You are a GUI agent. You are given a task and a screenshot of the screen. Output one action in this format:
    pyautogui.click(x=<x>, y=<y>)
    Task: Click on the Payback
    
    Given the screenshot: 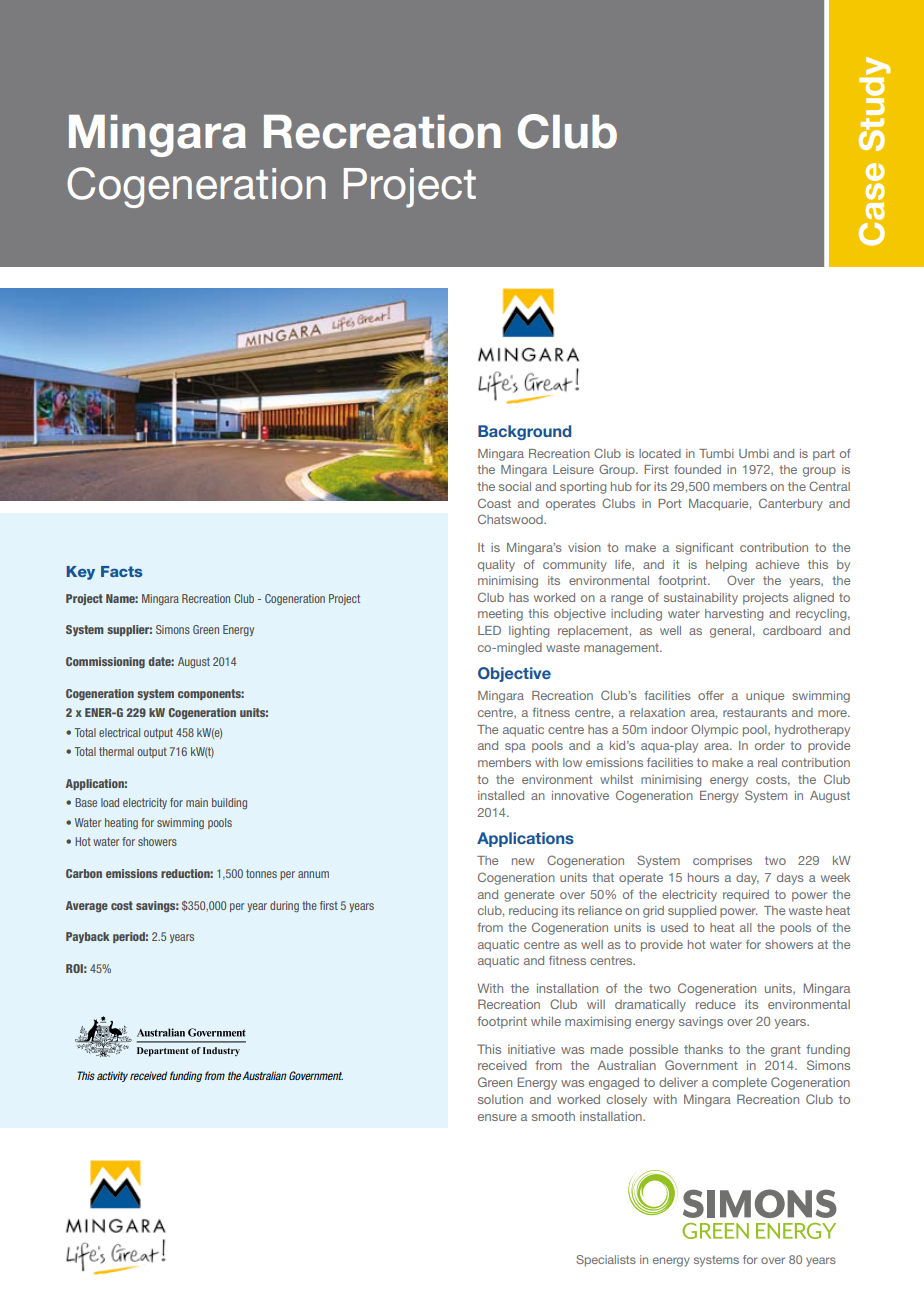 What is the action you would take?
    pyautogui.click(x=88, y=937)
